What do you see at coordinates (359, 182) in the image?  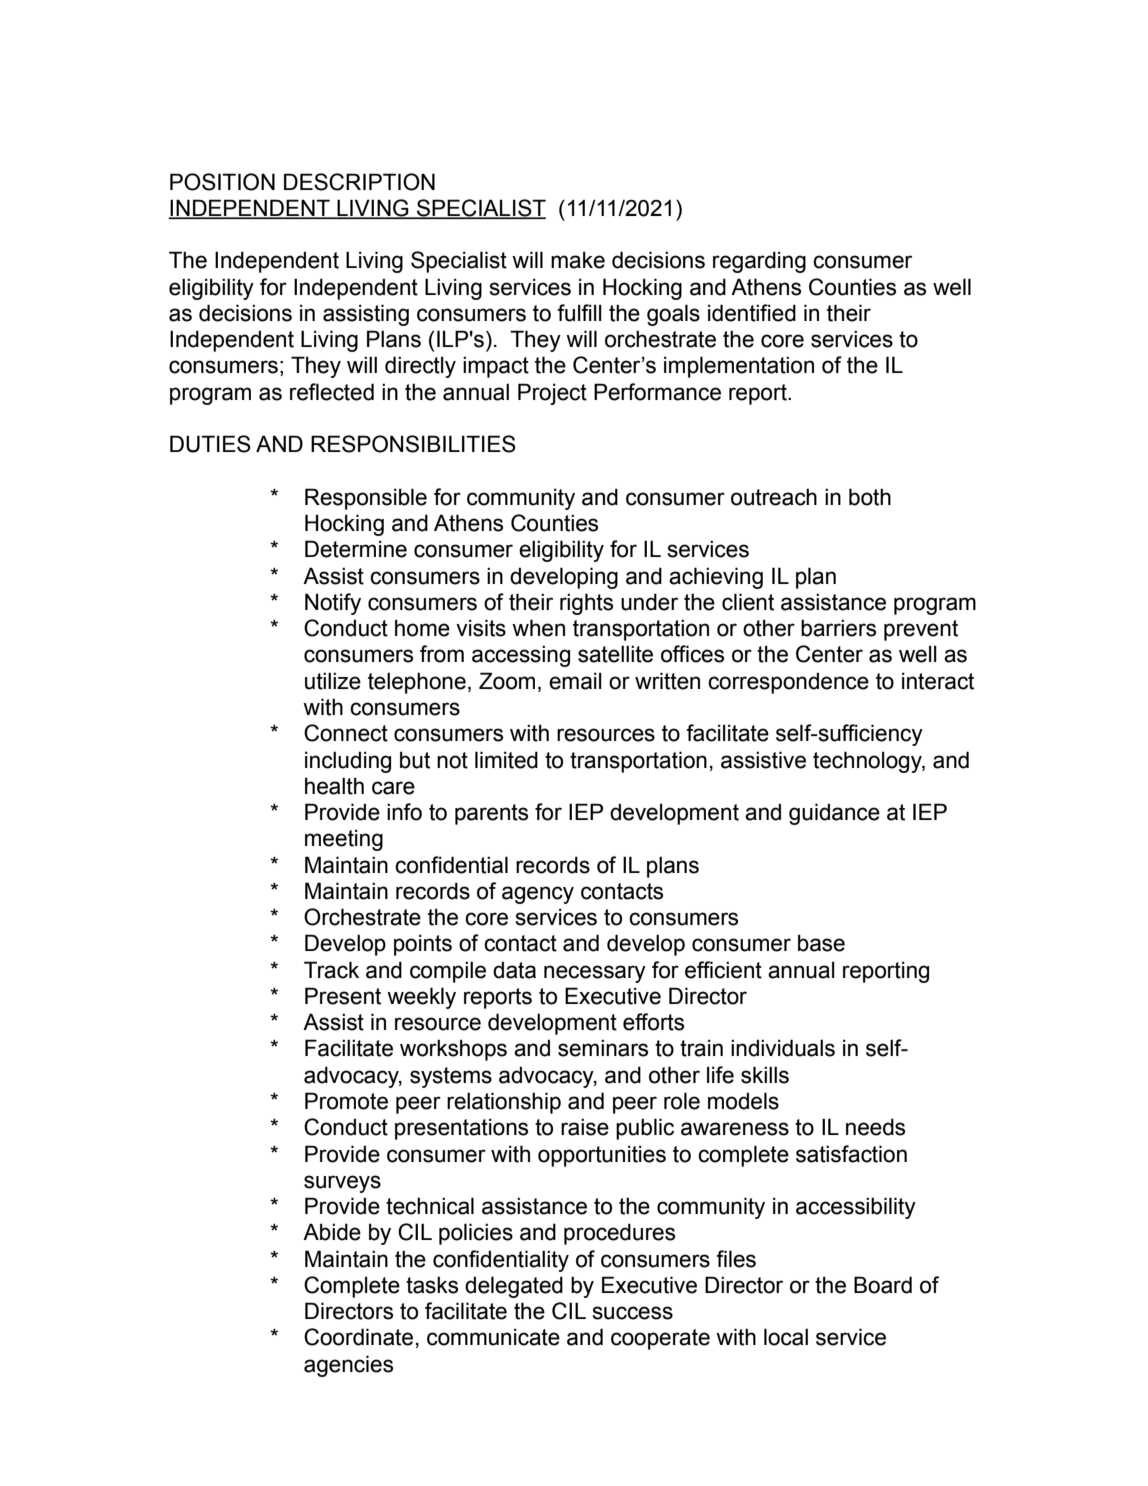 I see `DESCRIPTION` at bounding box center [359, 182].
